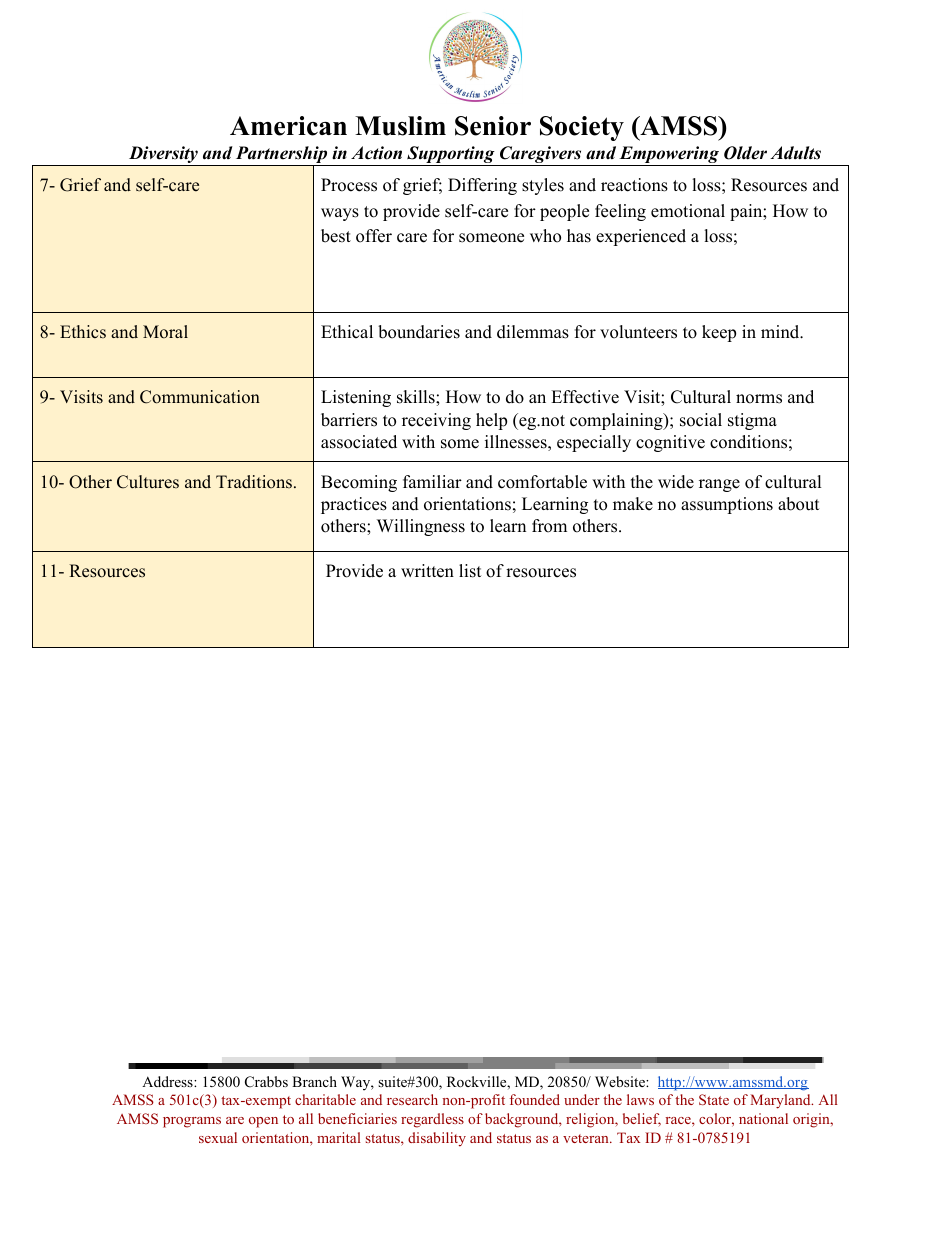  I want to click on range, so click(719, 485).
